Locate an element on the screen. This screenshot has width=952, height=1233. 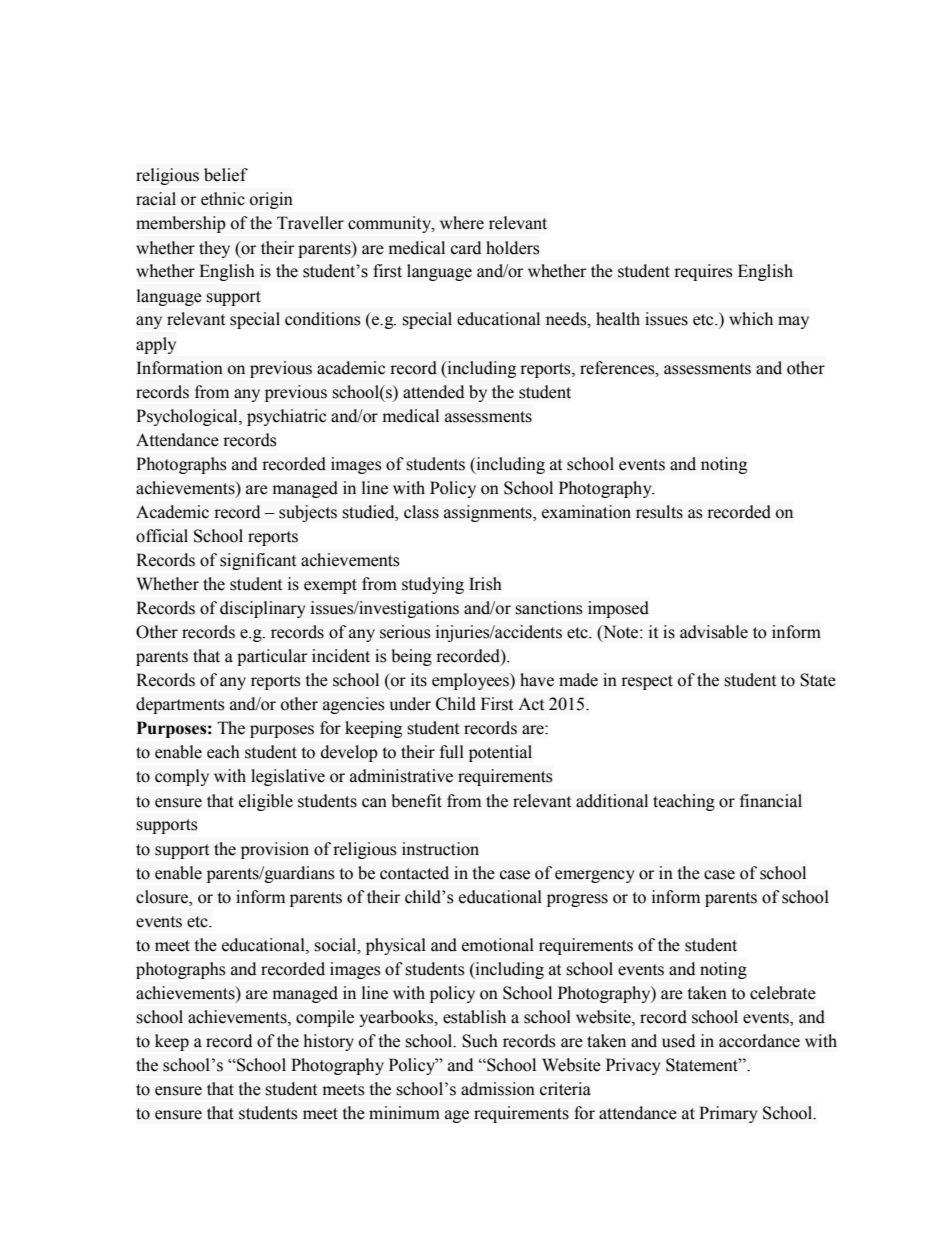
where is located at coordinates (462, 223).
